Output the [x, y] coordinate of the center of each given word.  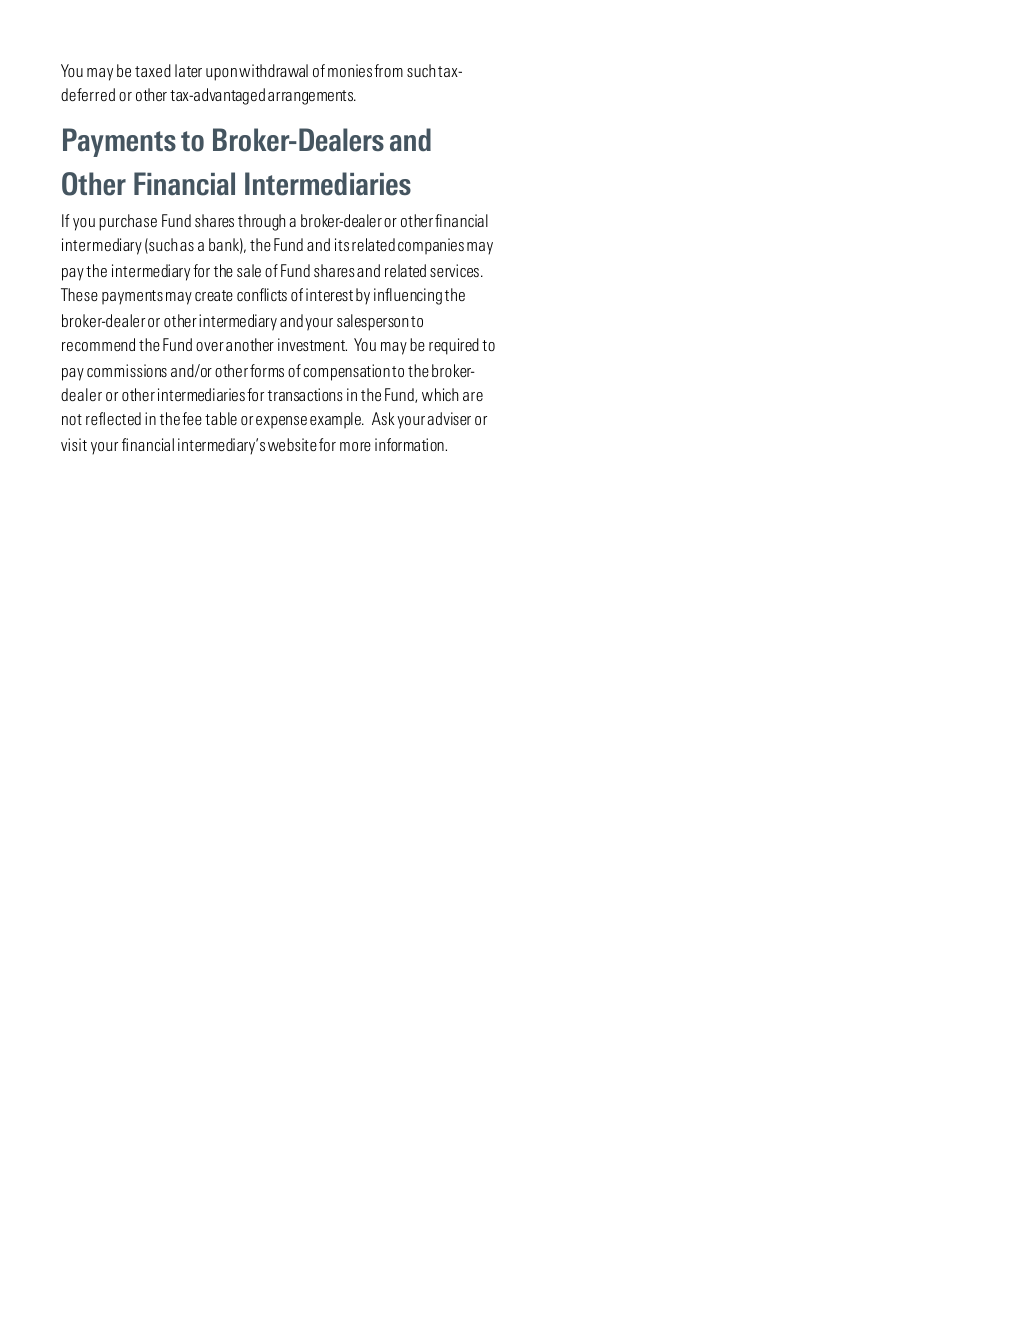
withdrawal [273, 70]
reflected [113, 418]
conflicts [262, 294]
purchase [128, 222]
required [454, 346]
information [410, 444]
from [388, 70]
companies [431, 246]
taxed [153, 70]
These [79, 294]
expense [281, 422]
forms [267, 370]
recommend [98, 344]
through [261, 222]
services [454, 270]
